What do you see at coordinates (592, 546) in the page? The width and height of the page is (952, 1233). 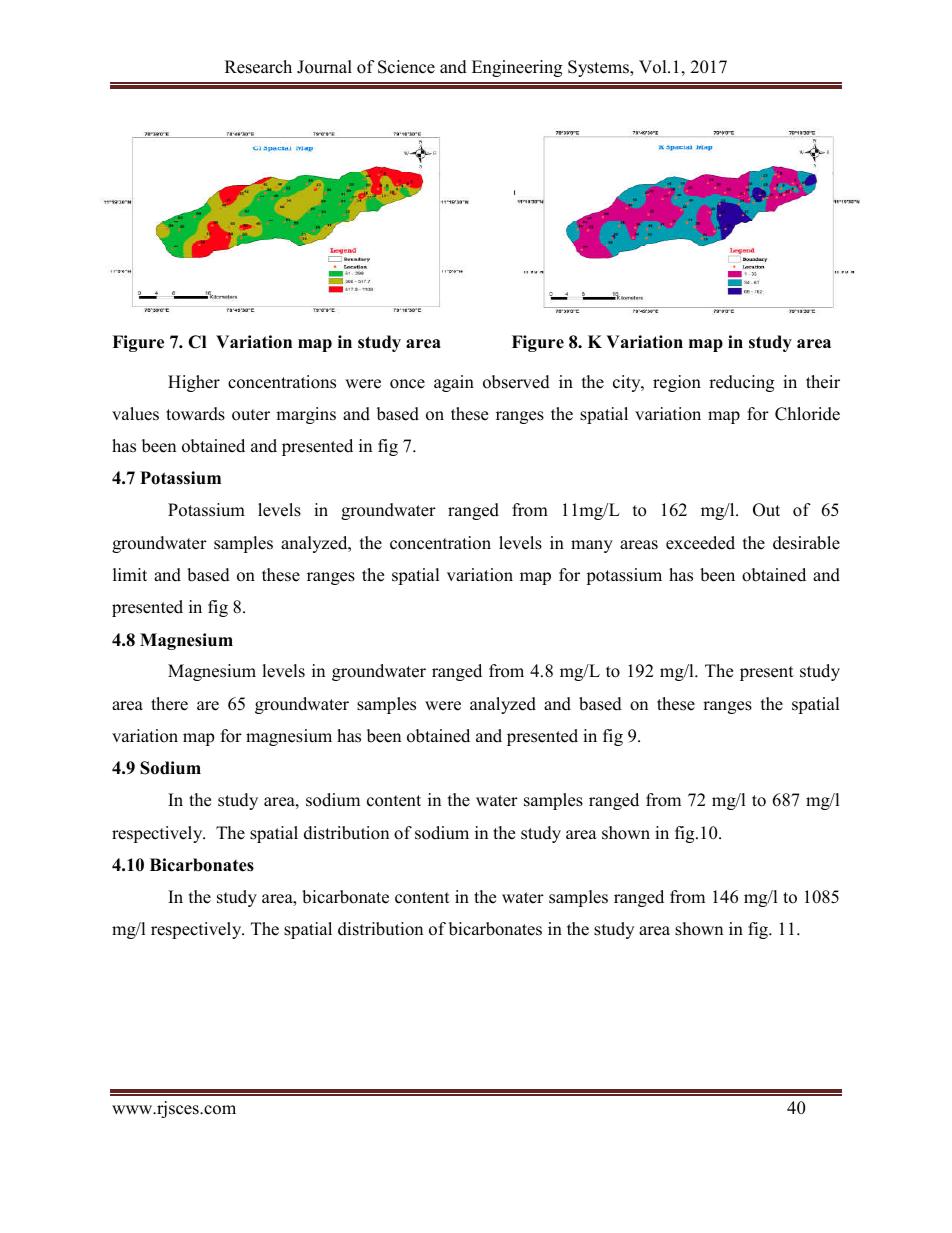 I see `many` at bounding box center [592, 546].
